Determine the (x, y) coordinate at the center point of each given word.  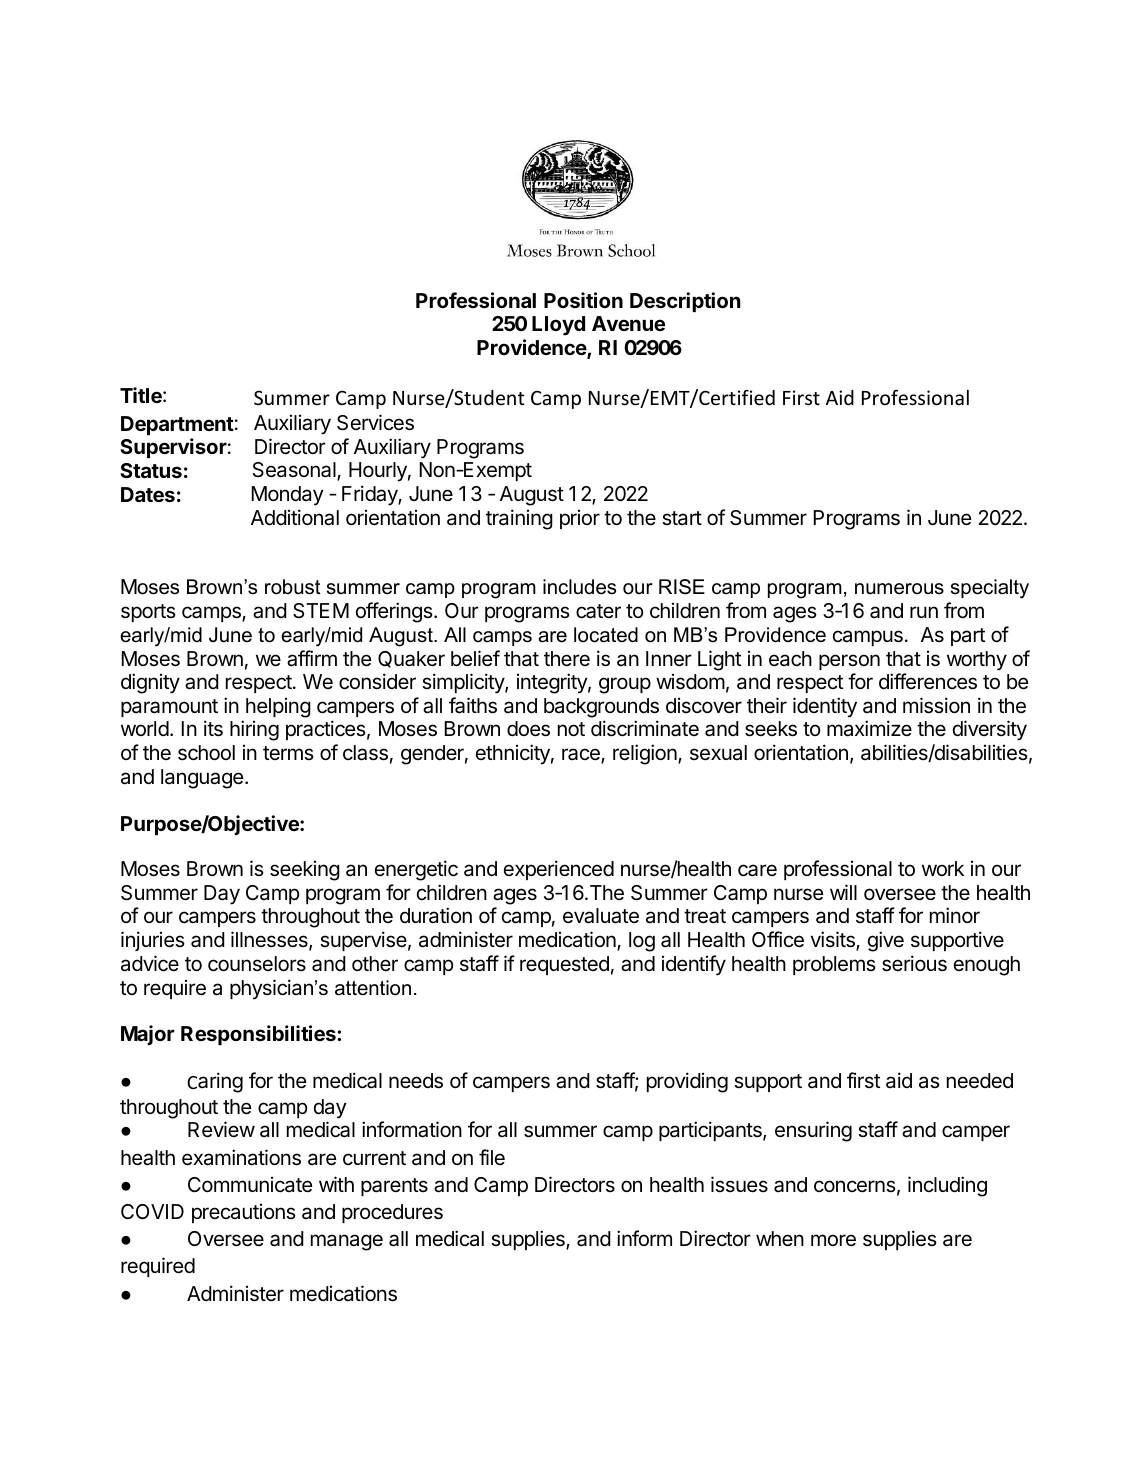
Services (375, 422)
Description (685, 302)
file (492, 1157)
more (833, 1240)
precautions (244, 1213)
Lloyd (558, 326)
